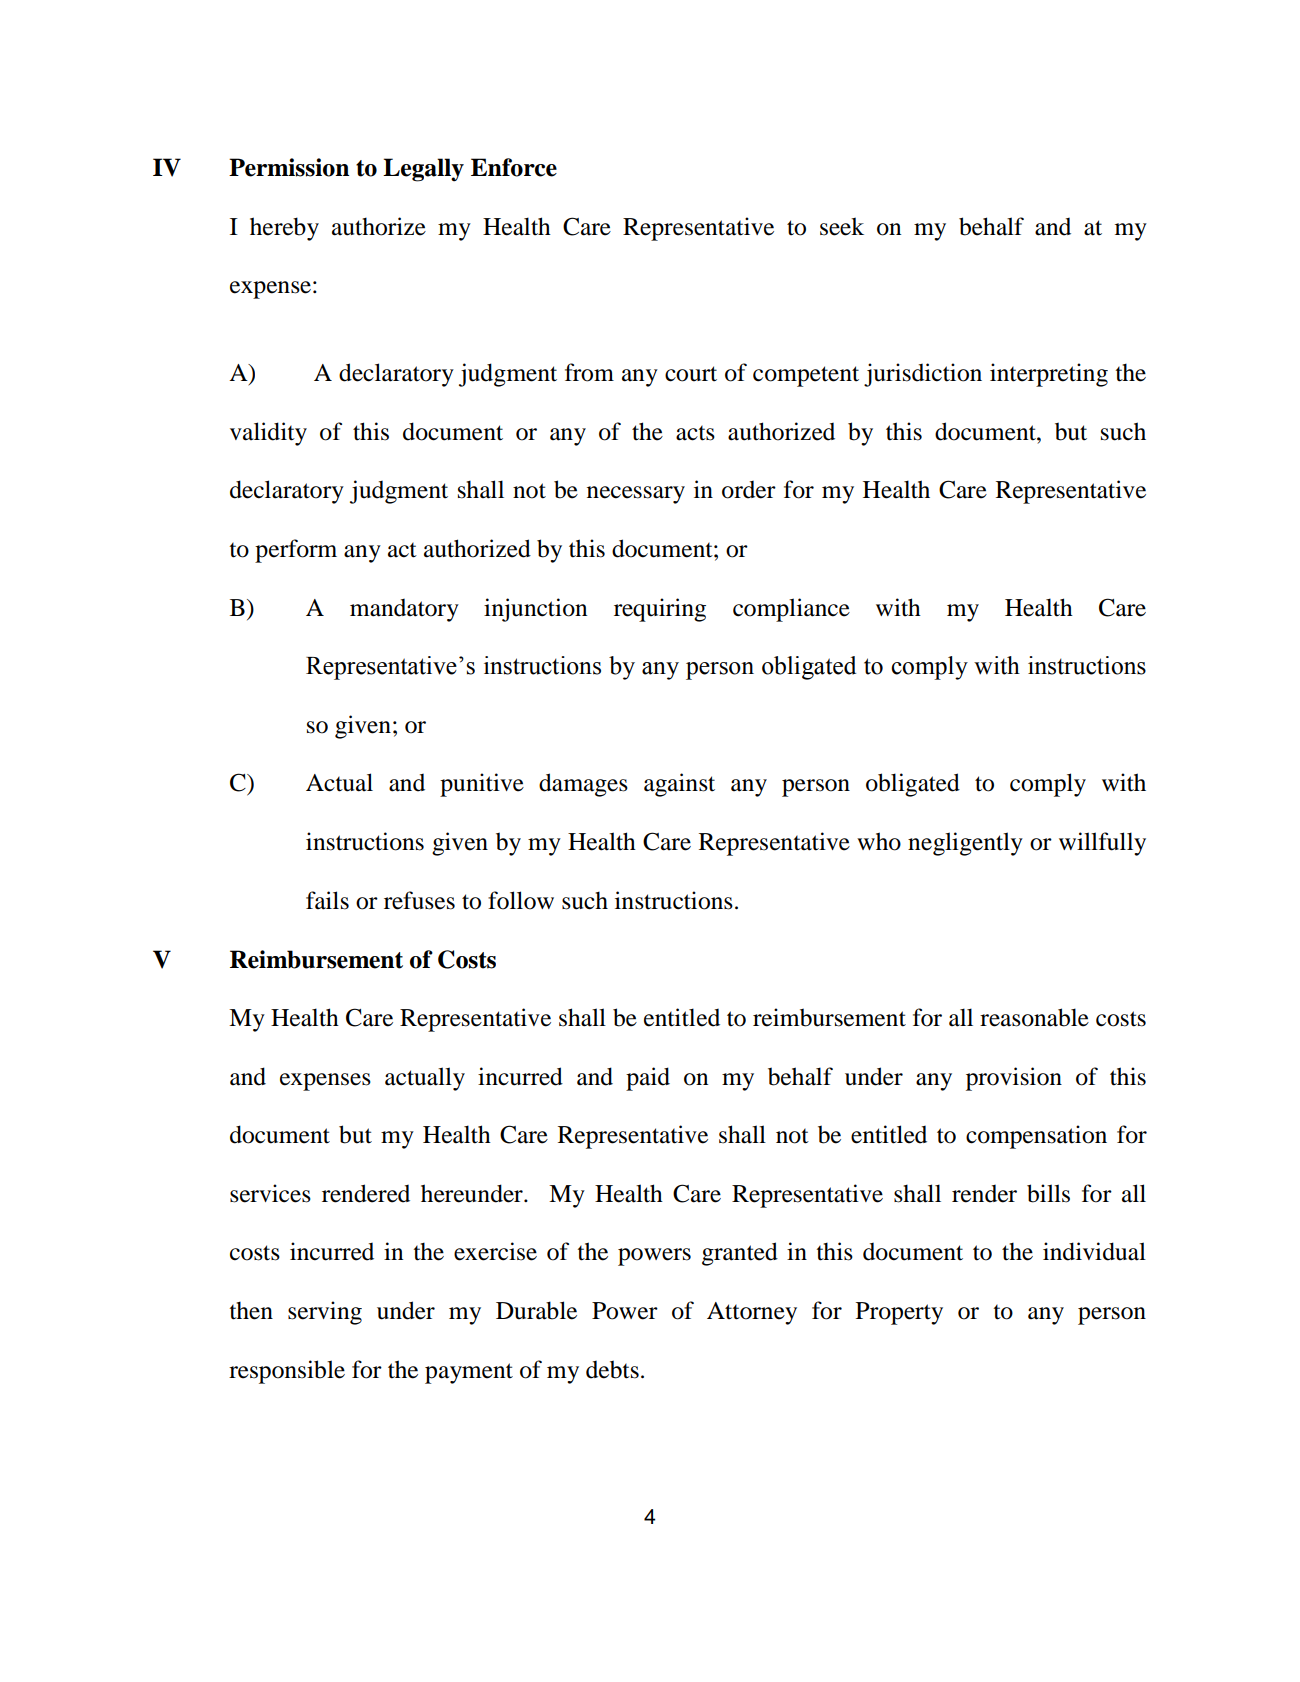 The image size is (1300, 1682). What do you see at coordinates (660, 610) in the screenshot?
I see `requiring` at bounding box center [660, 610].
